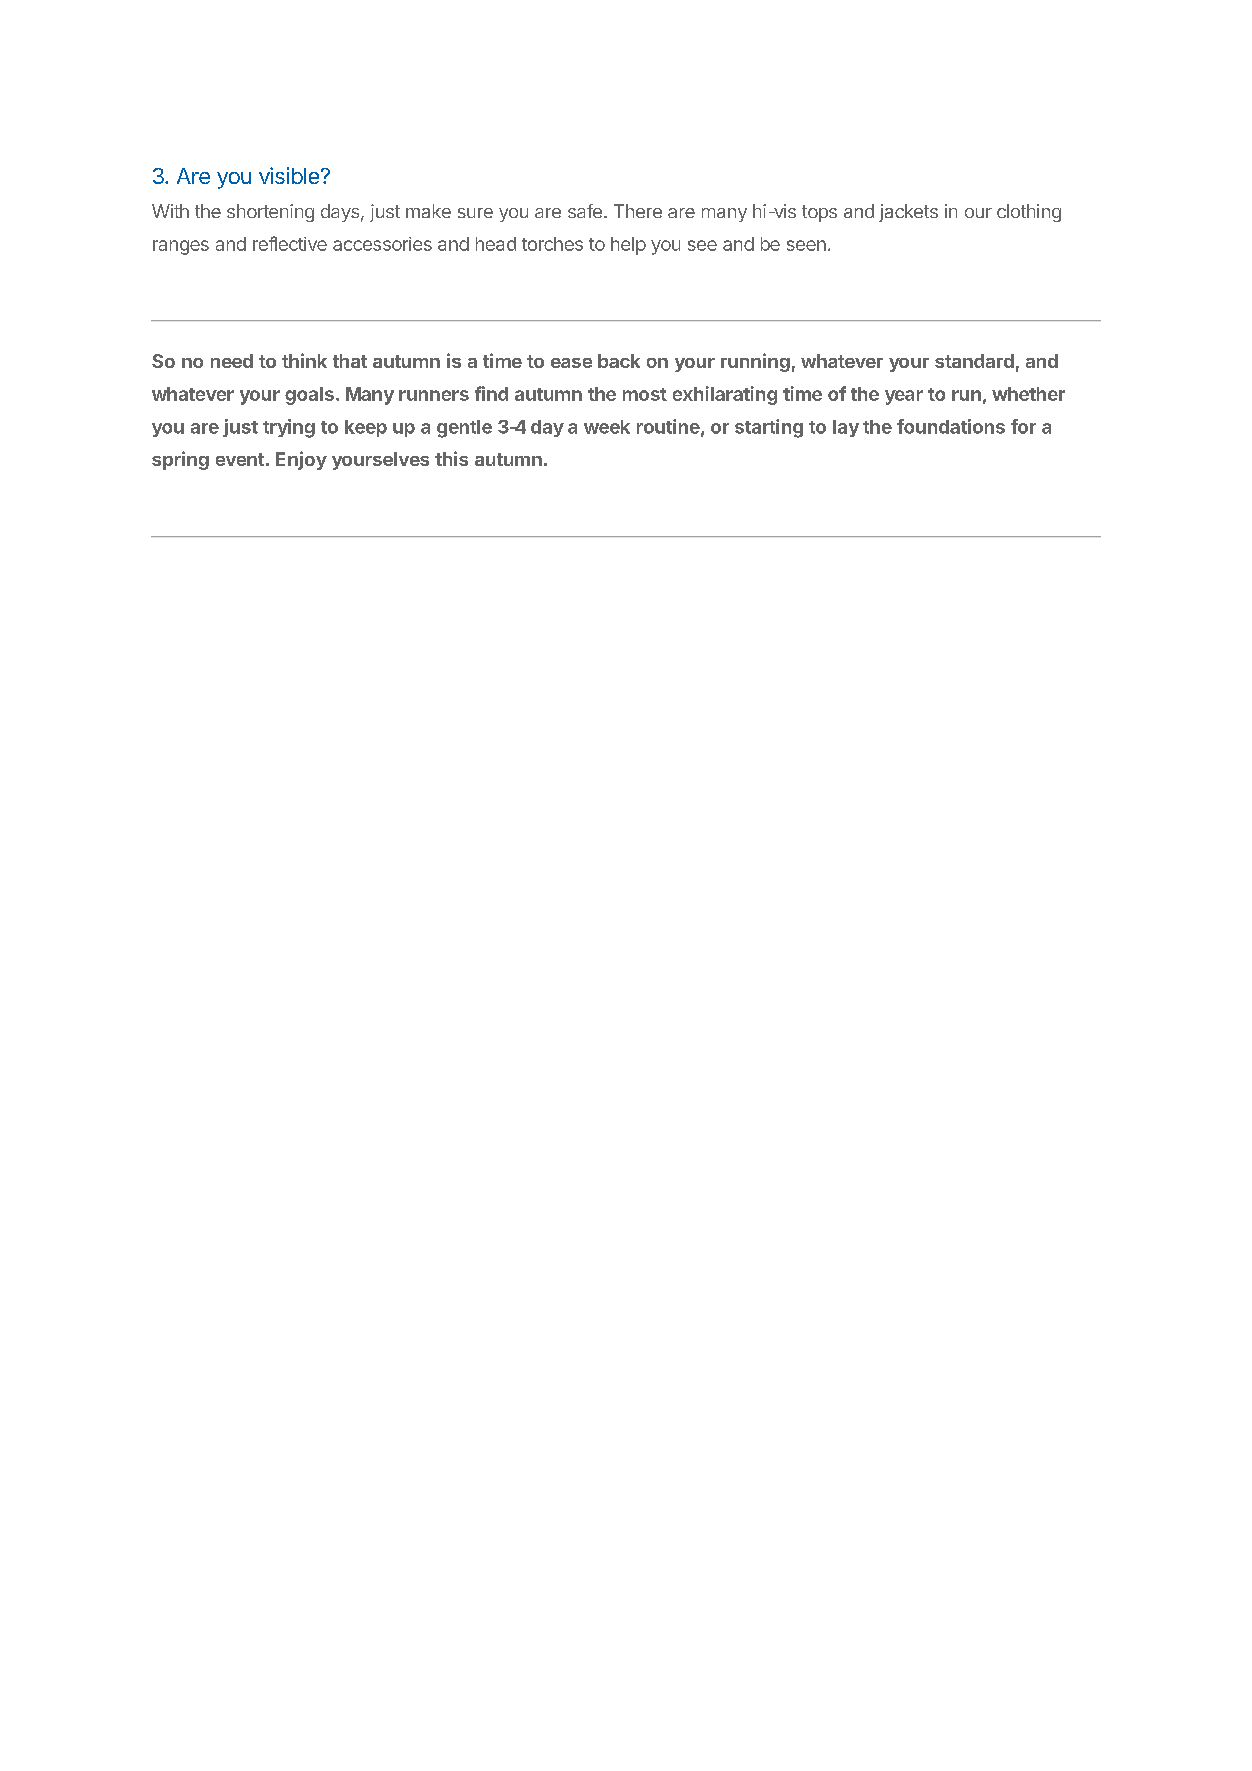 This screenshot has height=1771, width=1252. What do you see at coordinates (619, 361) in the screenshot?
I see `back` at bounding box center [619, 361].
